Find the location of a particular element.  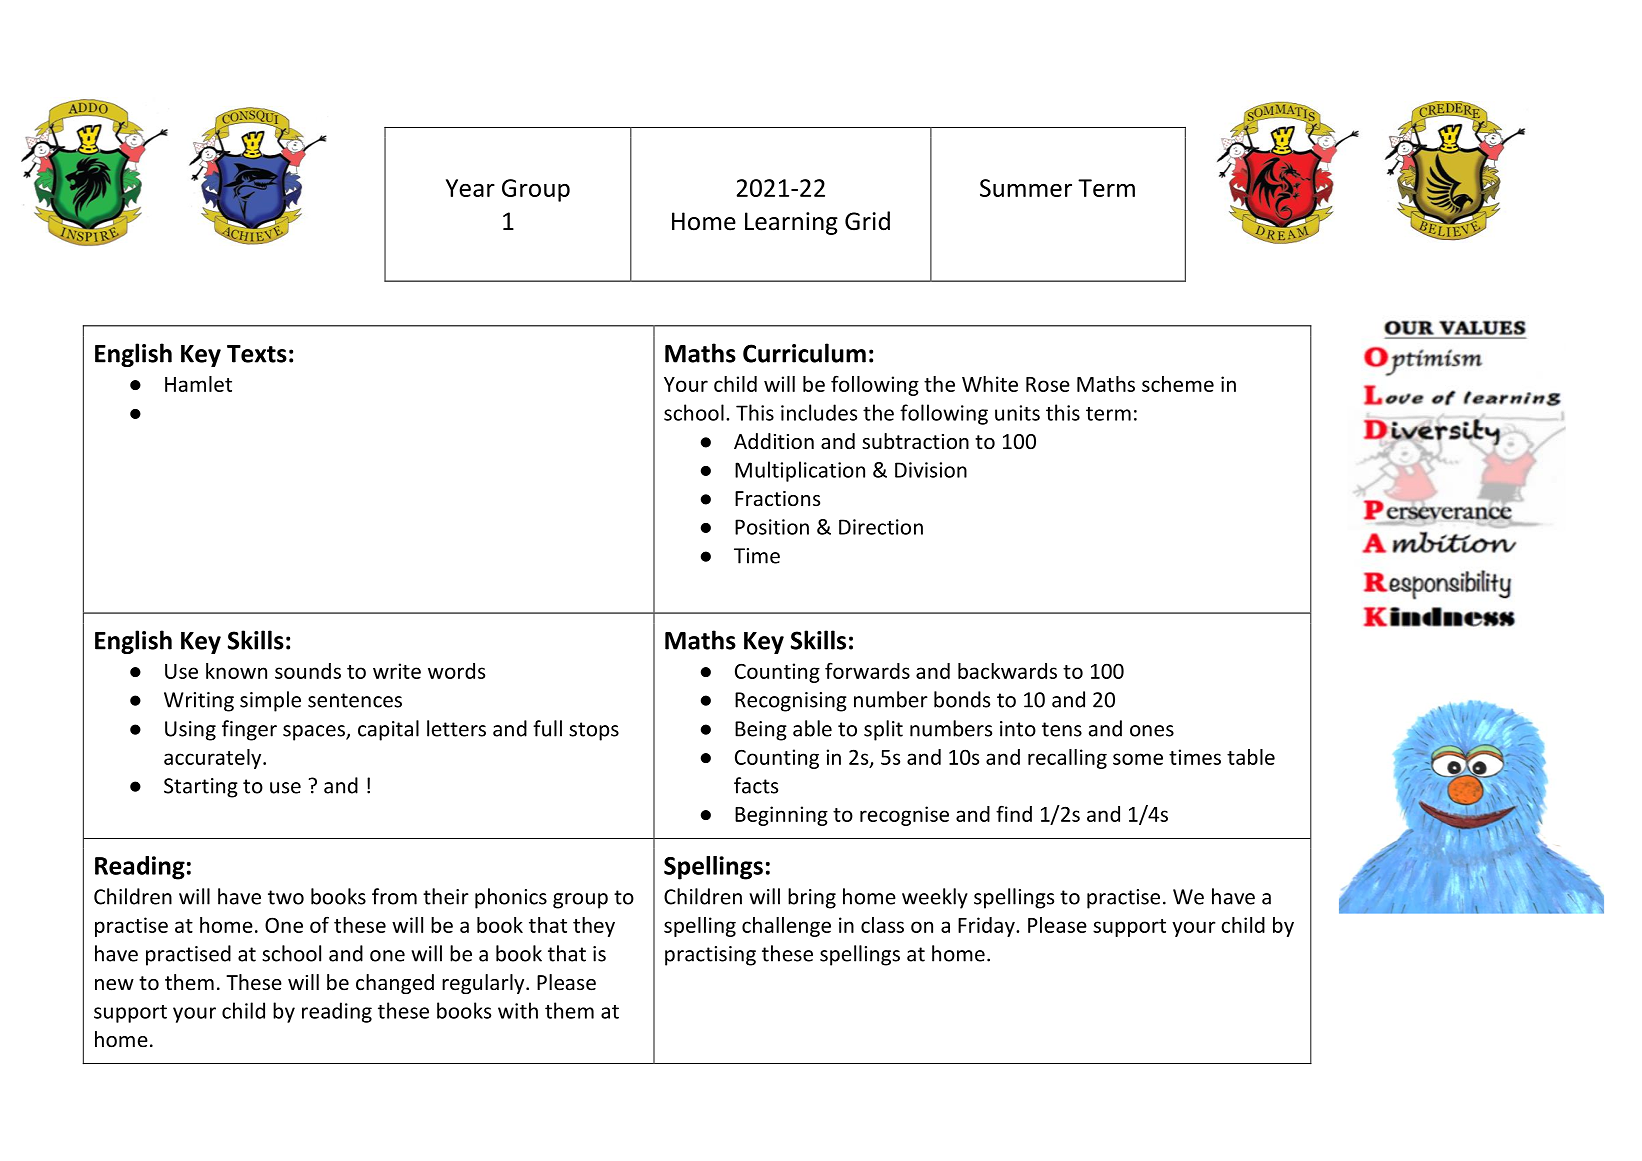

Summer is located at coordinates (1026, 188).
